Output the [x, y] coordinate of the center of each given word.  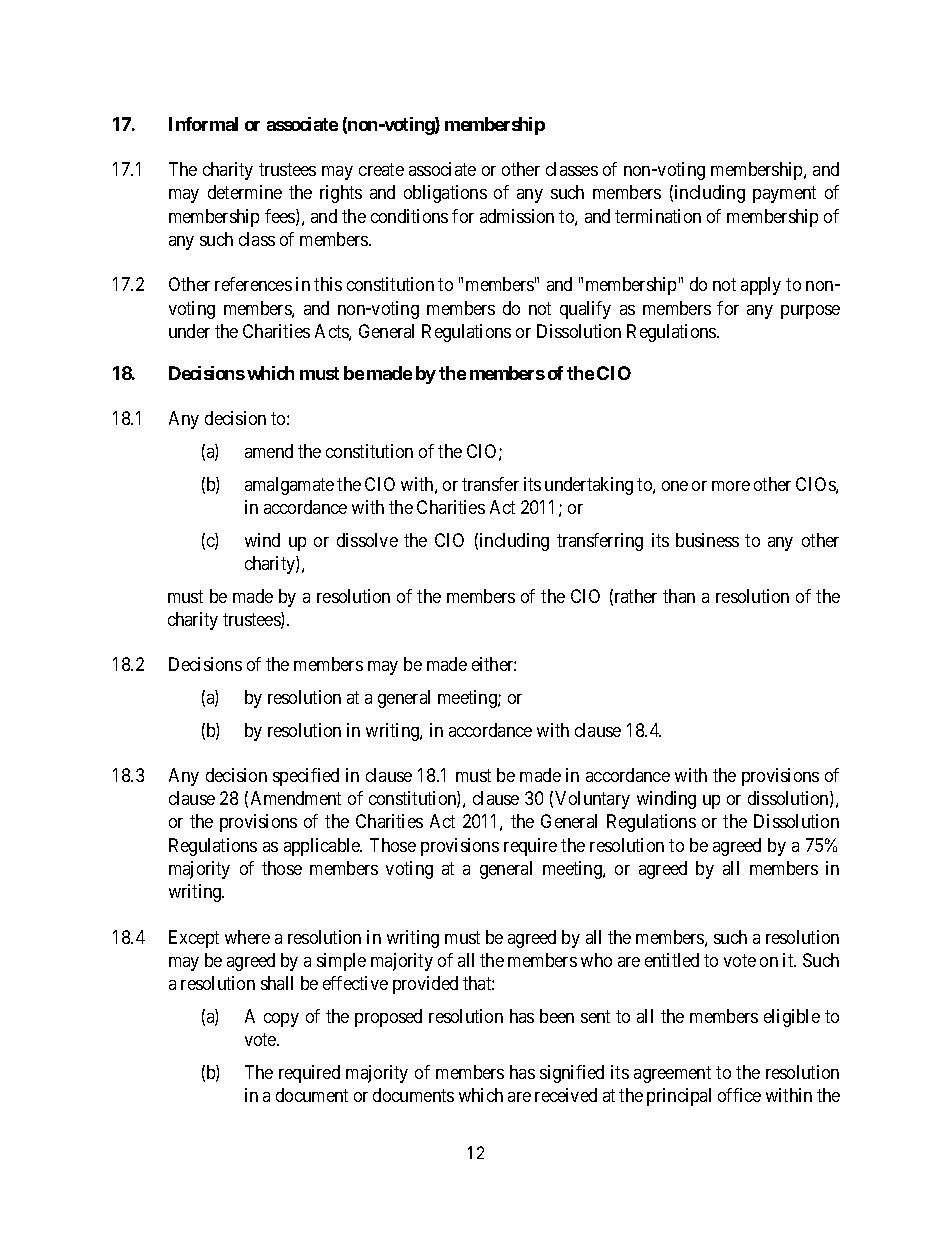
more [731, 486]
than [679, 596]
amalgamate [289, 486]
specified [306, 777]
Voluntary [592, 800]
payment [784, 195]
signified [572, 1074]
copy [281, 1020]
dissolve [367, 540]
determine [245, 192]
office [739, 1095]
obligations [445, 194]
